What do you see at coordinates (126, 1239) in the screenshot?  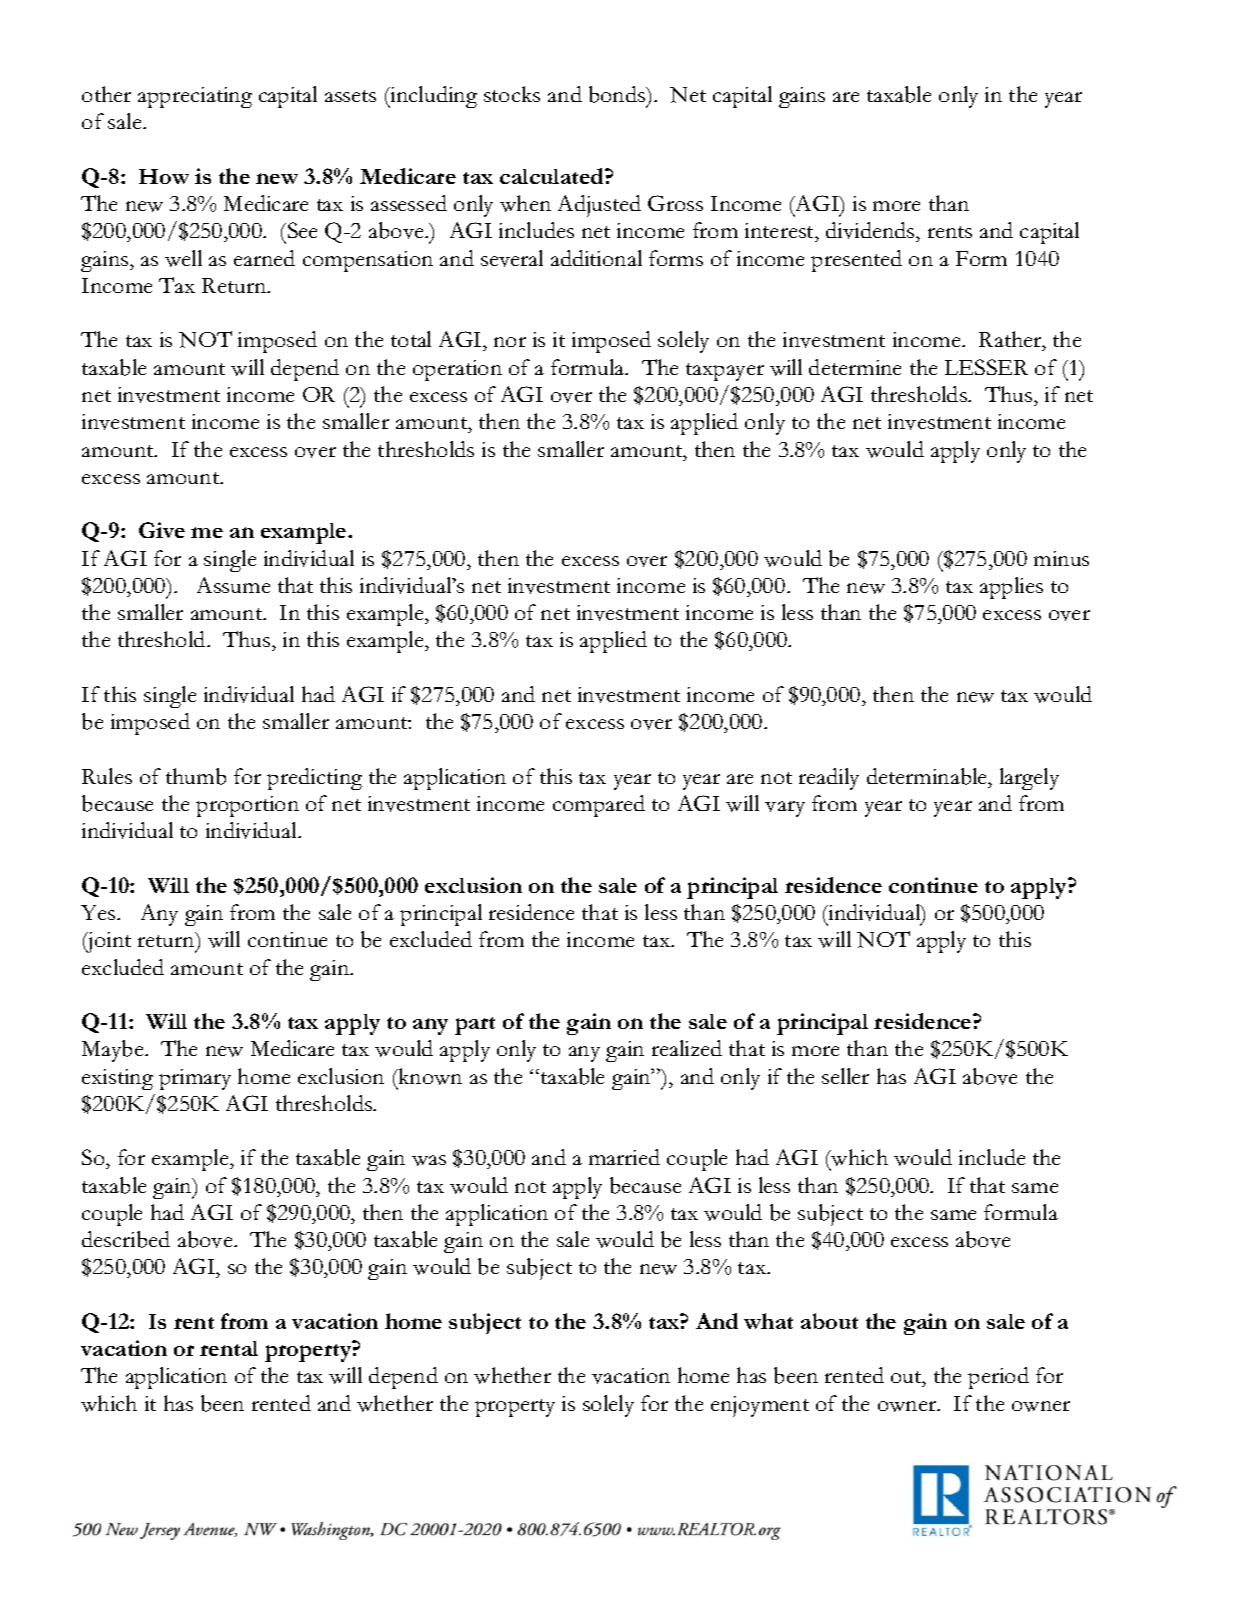 I see `described` at bounding box center [126, 1239].
